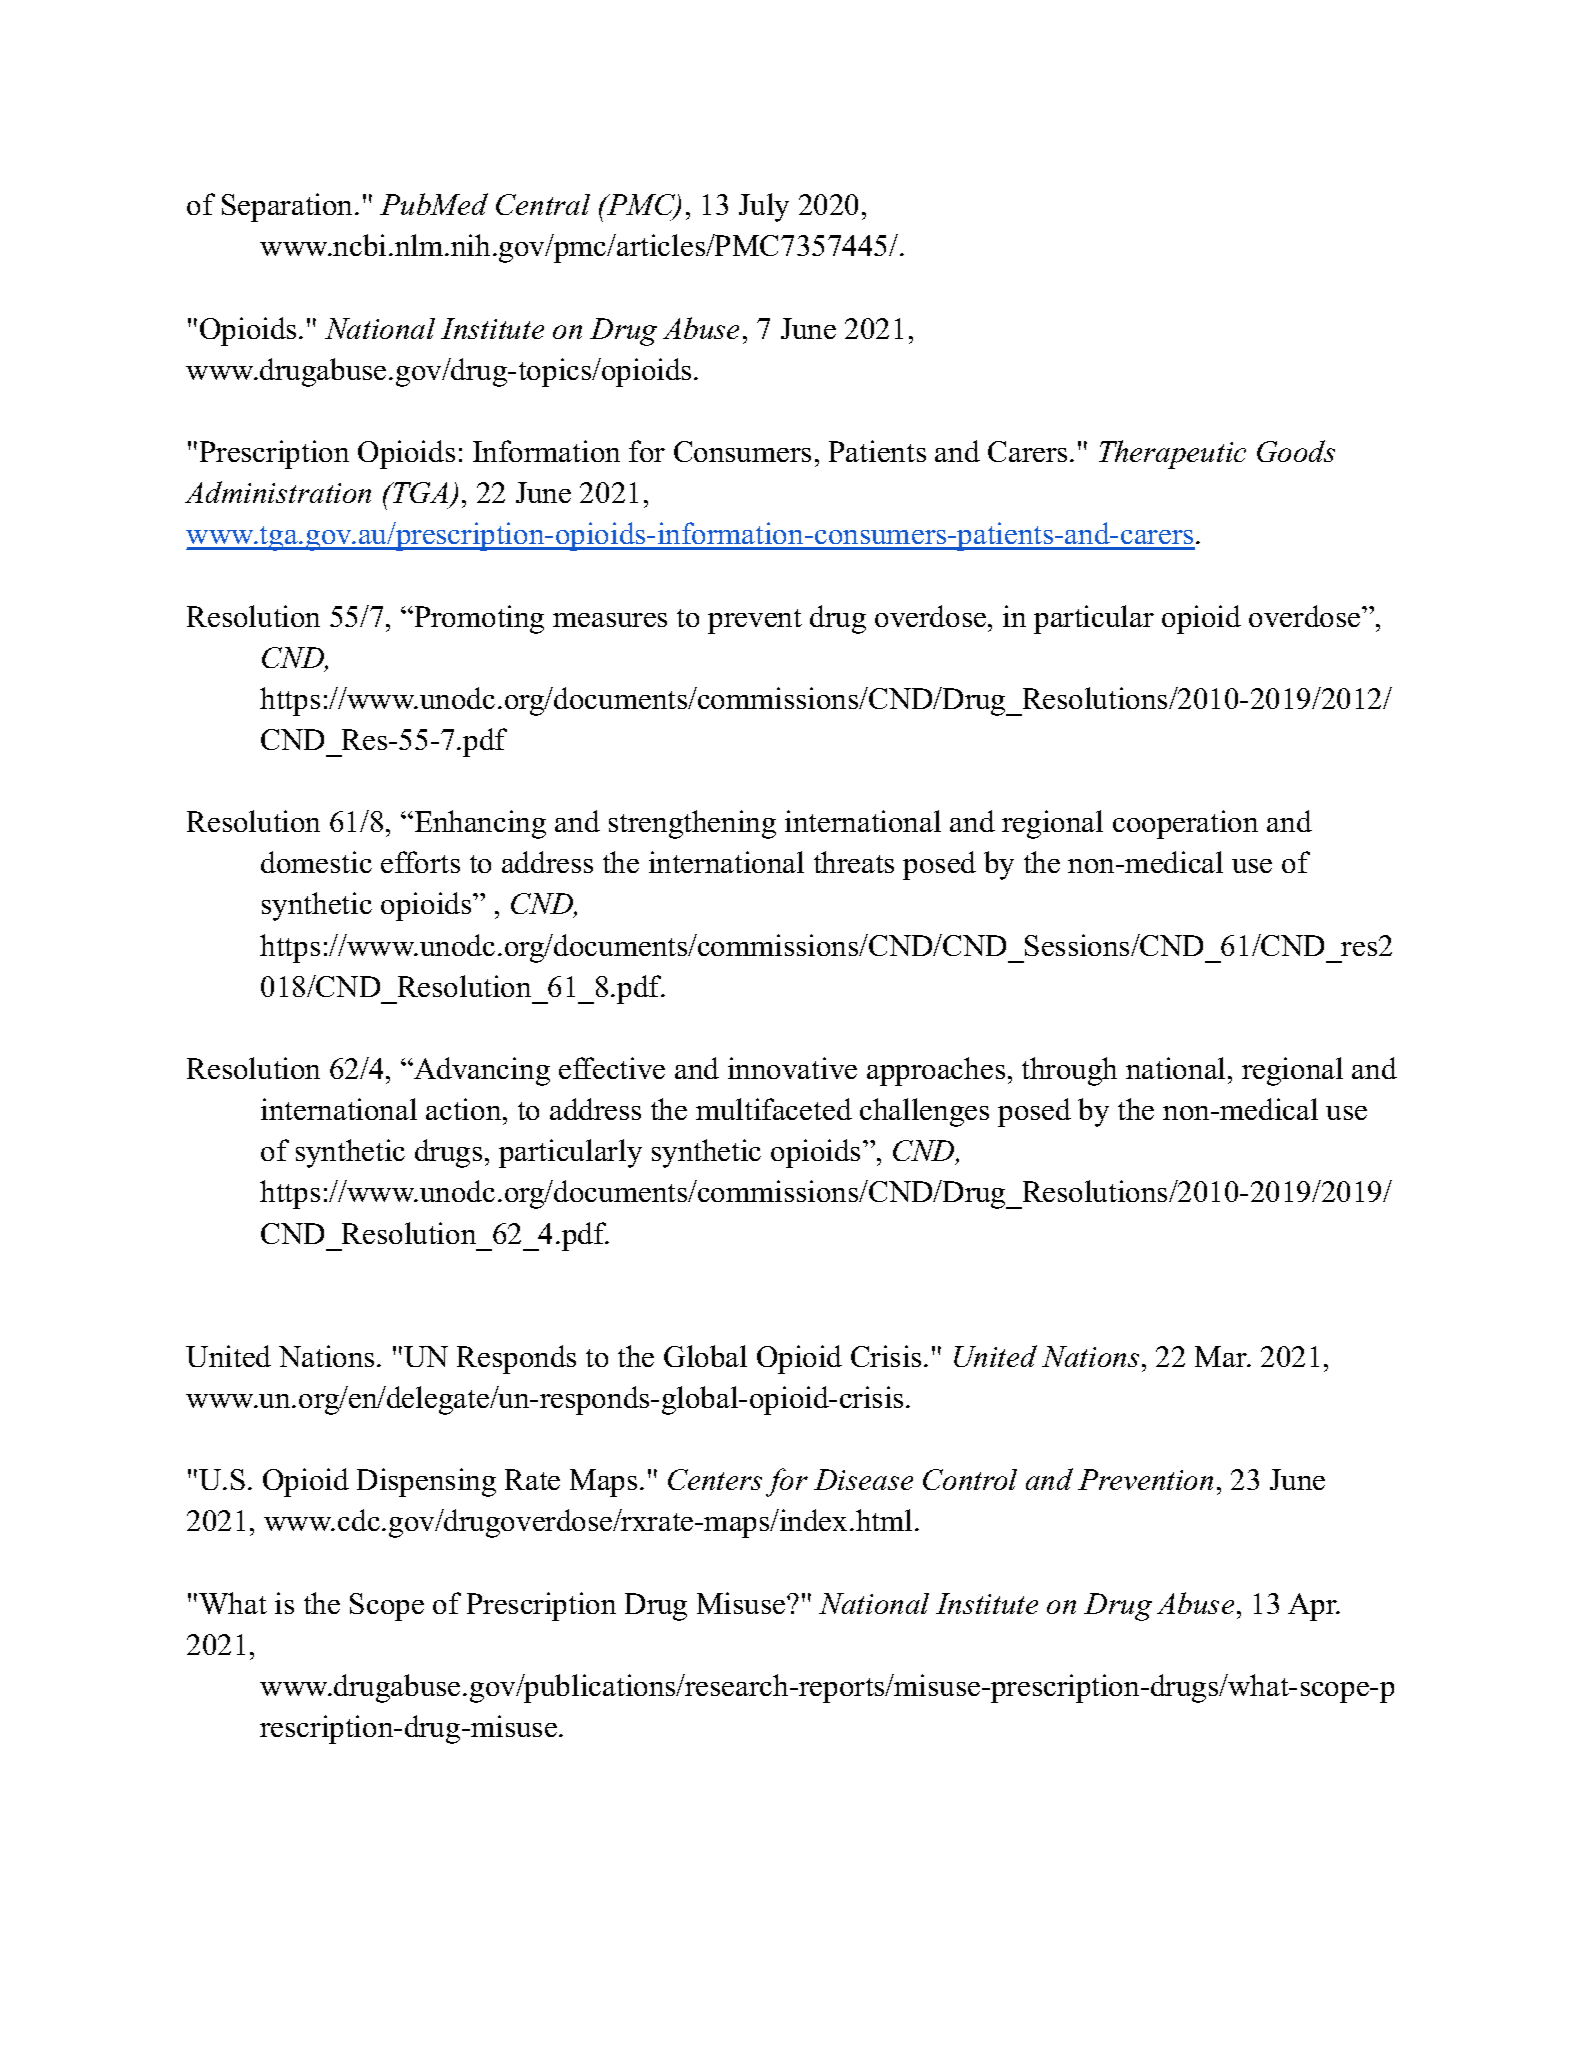  What do you see at coordinates (289, 207) in the document?
I see `Separation` at bounding box center [289, 207].
